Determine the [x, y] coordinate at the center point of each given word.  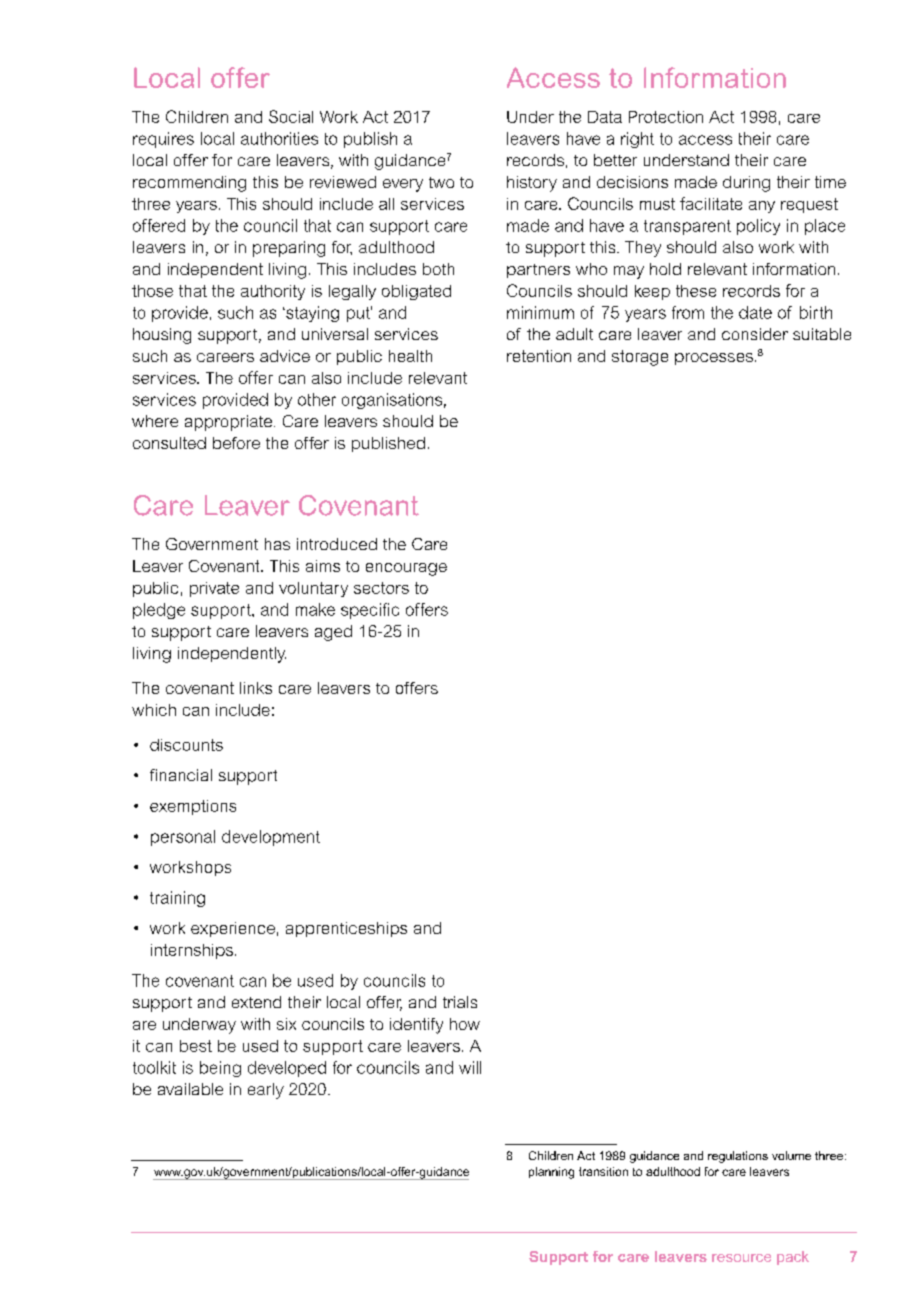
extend [256, 1002]
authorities [279, 138]
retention [539, 356]
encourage [406, 569]
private [214, 589]
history [532, 184]
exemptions [193, 807]
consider [755, 334]
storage [640, 358]
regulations [738, 1157]
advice [285, 356]
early [266, 1091]
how [465, 1024]
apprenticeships [346, 929]
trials [460, 1002]
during [746, 184]
